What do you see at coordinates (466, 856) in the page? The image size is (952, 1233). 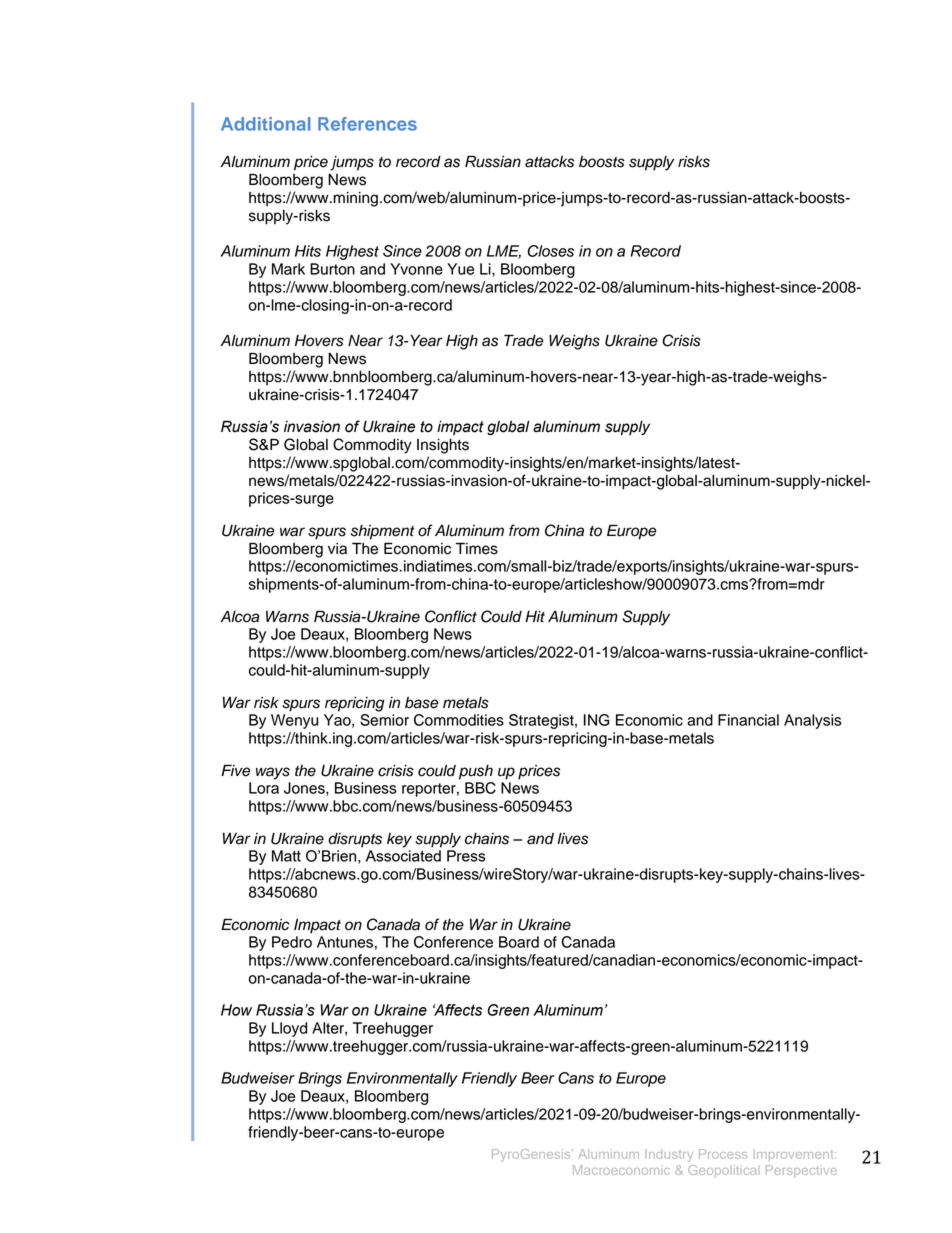 I see `Press` at bounding box center [466, 856].
